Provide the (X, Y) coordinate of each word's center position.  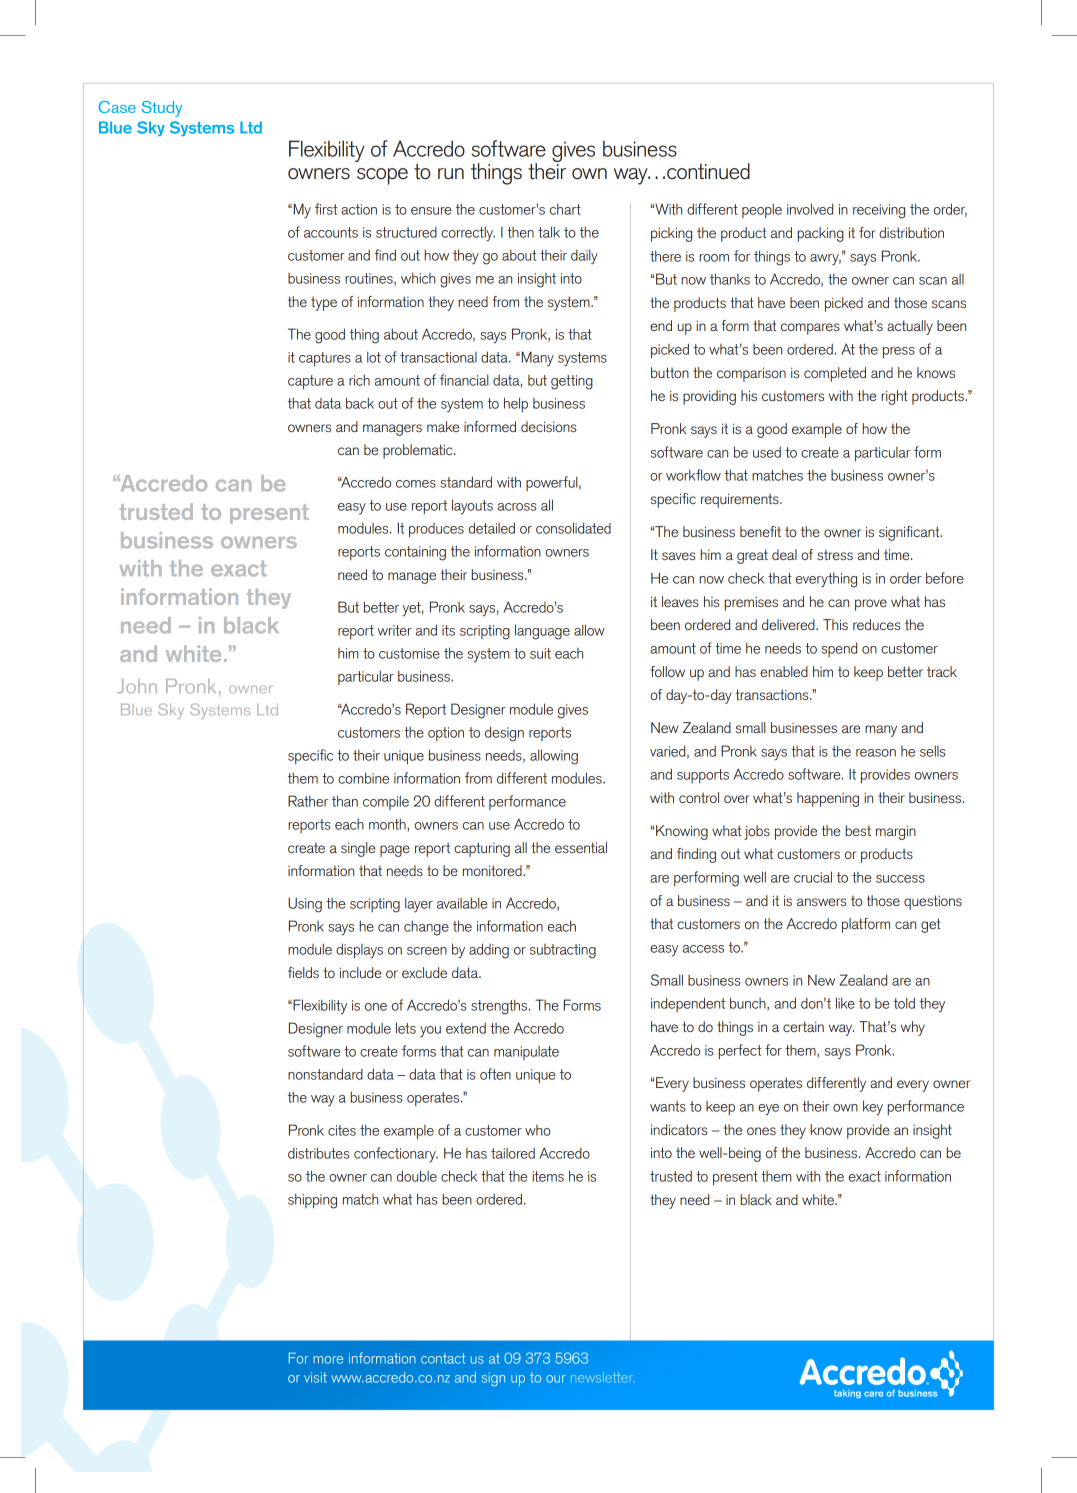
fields (303, 972)
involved (810, 209)
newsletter (602, 1377)
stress (835, 554)
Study (162, 109)
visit (315, 1377)
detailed (492, 528)
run (451, 174)
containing (415, 553)
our (556, 1379)
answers (821, 902)
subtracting (563, 951)
